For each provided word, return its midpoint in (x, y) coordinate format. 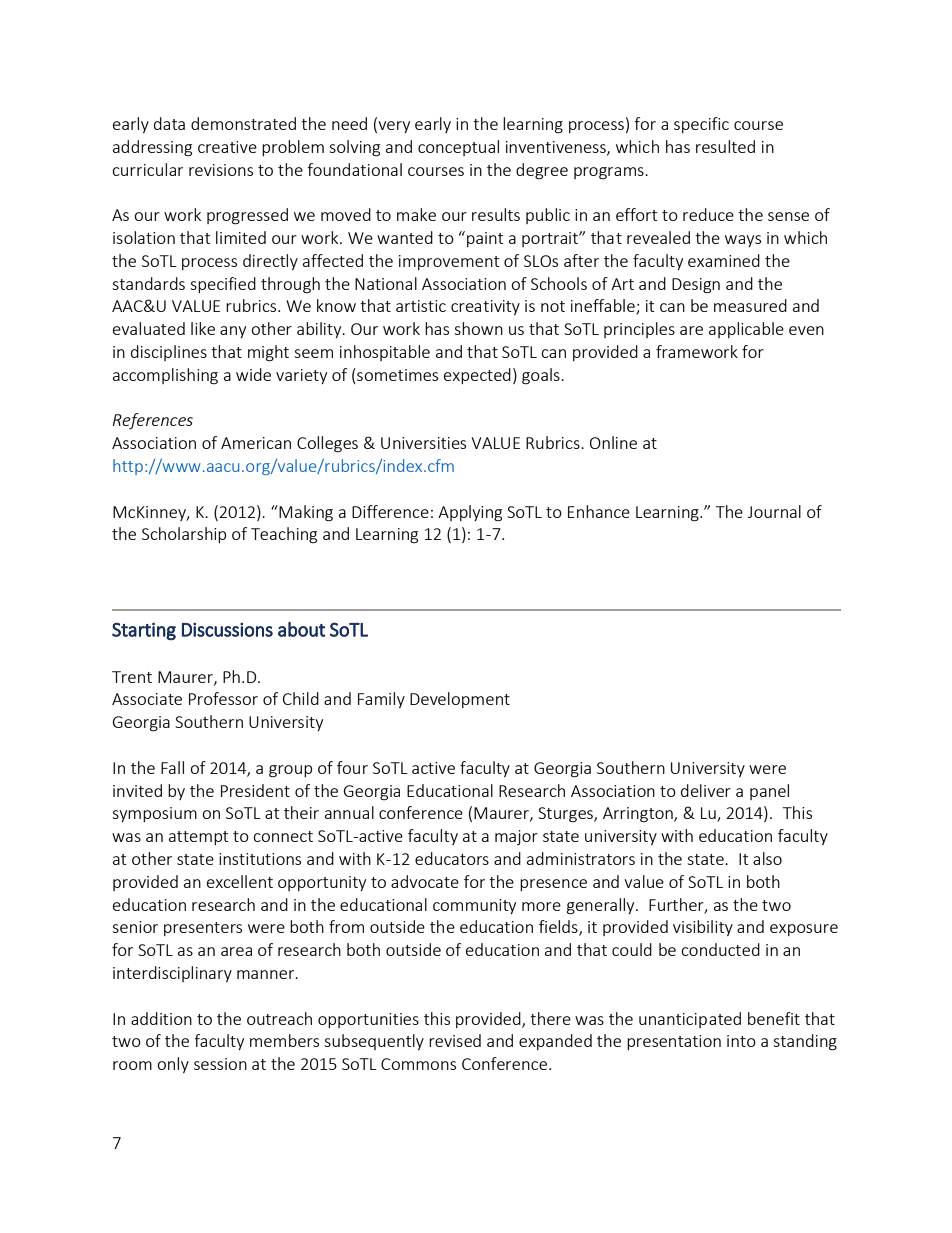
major (516, 837)
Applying (470, 513)
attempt (198, 838)
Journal (774, 511)
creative (227, 147)
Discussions (227, 629)
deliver (706, 790)
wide (253, 374)
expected (477, 376)
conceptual (458, 148)
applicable (746, 330)
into (741, 1041)
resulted (725, 146)
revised (455, 1040)
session (220, 1064)
